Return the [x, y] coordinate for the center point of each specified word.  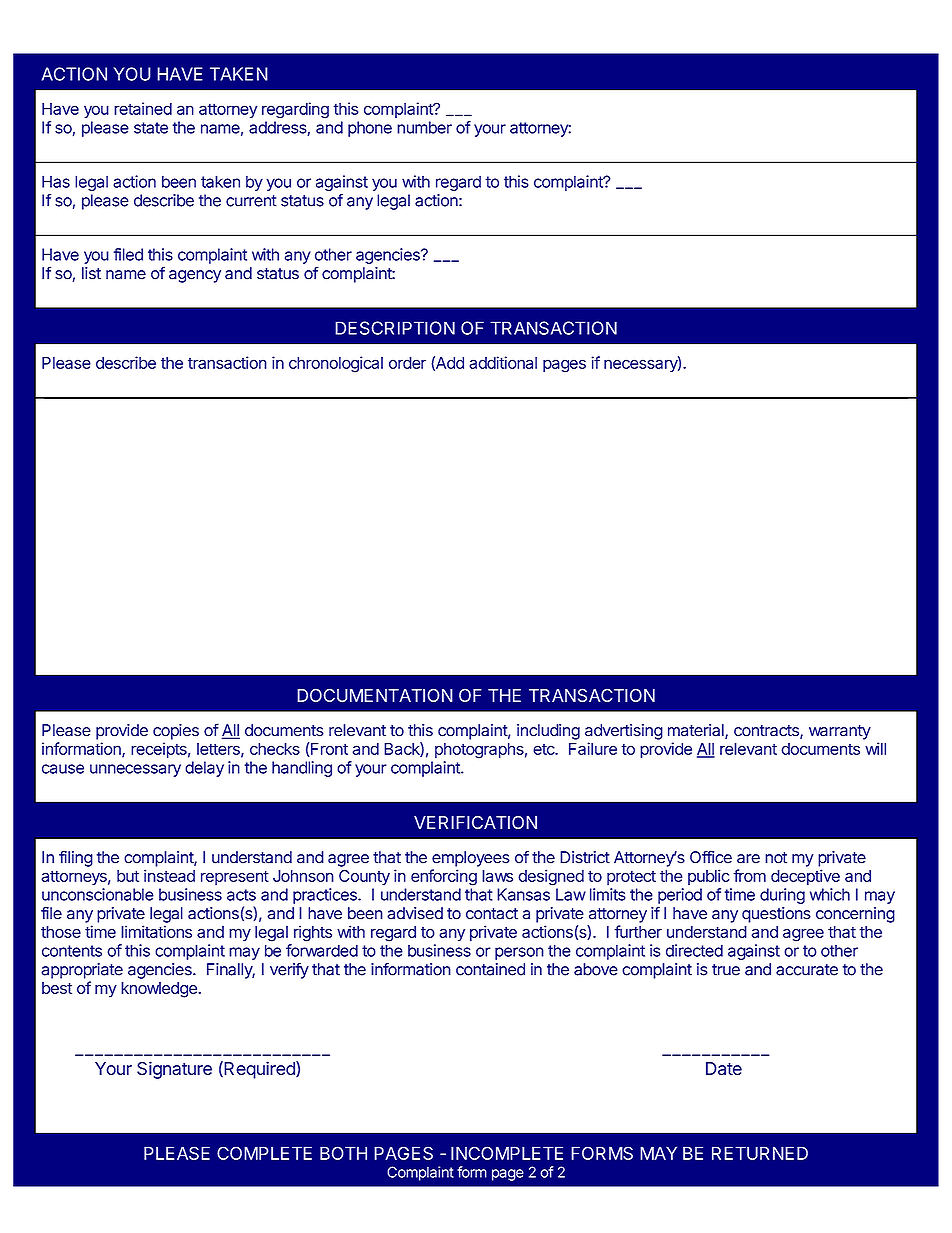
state [151, 128]
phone [370, 129]
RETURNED [760, 1153]
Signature [174, 1070]
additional [503, 362]
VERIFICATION [475, 822]
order [407, 363]
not [776, 858]
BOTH [343, 1153]
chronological [336, 364]
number [424, 127]
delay [204, 769]
